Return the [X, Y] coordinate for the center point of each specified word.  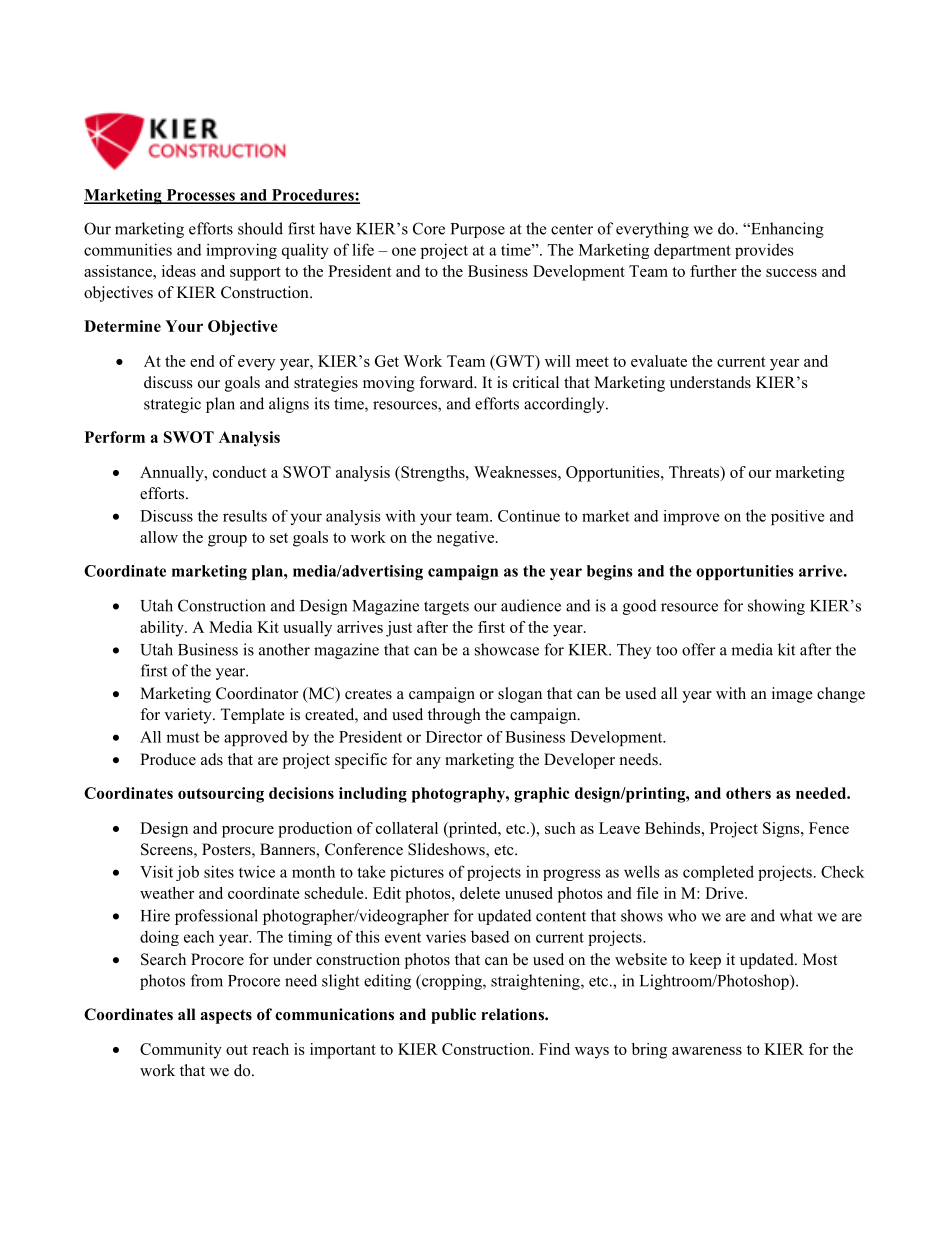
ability [163, 629]
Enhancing [786, 230]
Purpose [478, 230]
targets [446, 608]
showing [776, 607]
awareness [707, 1051]
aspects [226, 1016]
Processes [200, 196]
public [453, 1016]
